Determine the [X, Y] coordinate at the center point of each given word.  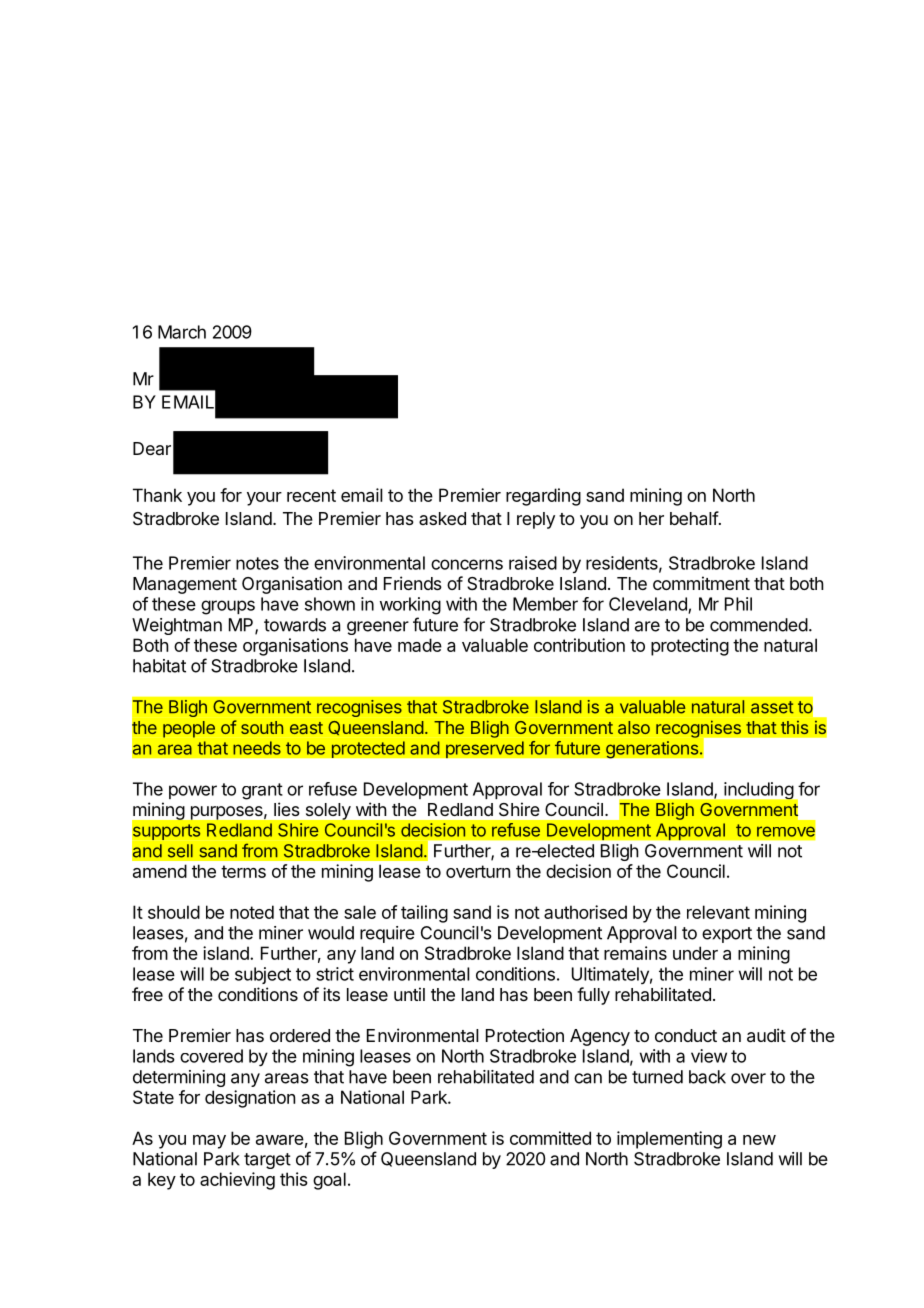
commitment [701, 583]
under [695, 953]
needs [257, 748]
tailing [424, 914]
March [182, 332]
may [209, 1142]
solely [328, 811]
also [634, 727]
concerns [467, 564]
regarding [543, 497]
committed [550, 1138]
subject [263, 975]
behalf [694, 518]
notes [257, 563]
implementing [669, 1140]
